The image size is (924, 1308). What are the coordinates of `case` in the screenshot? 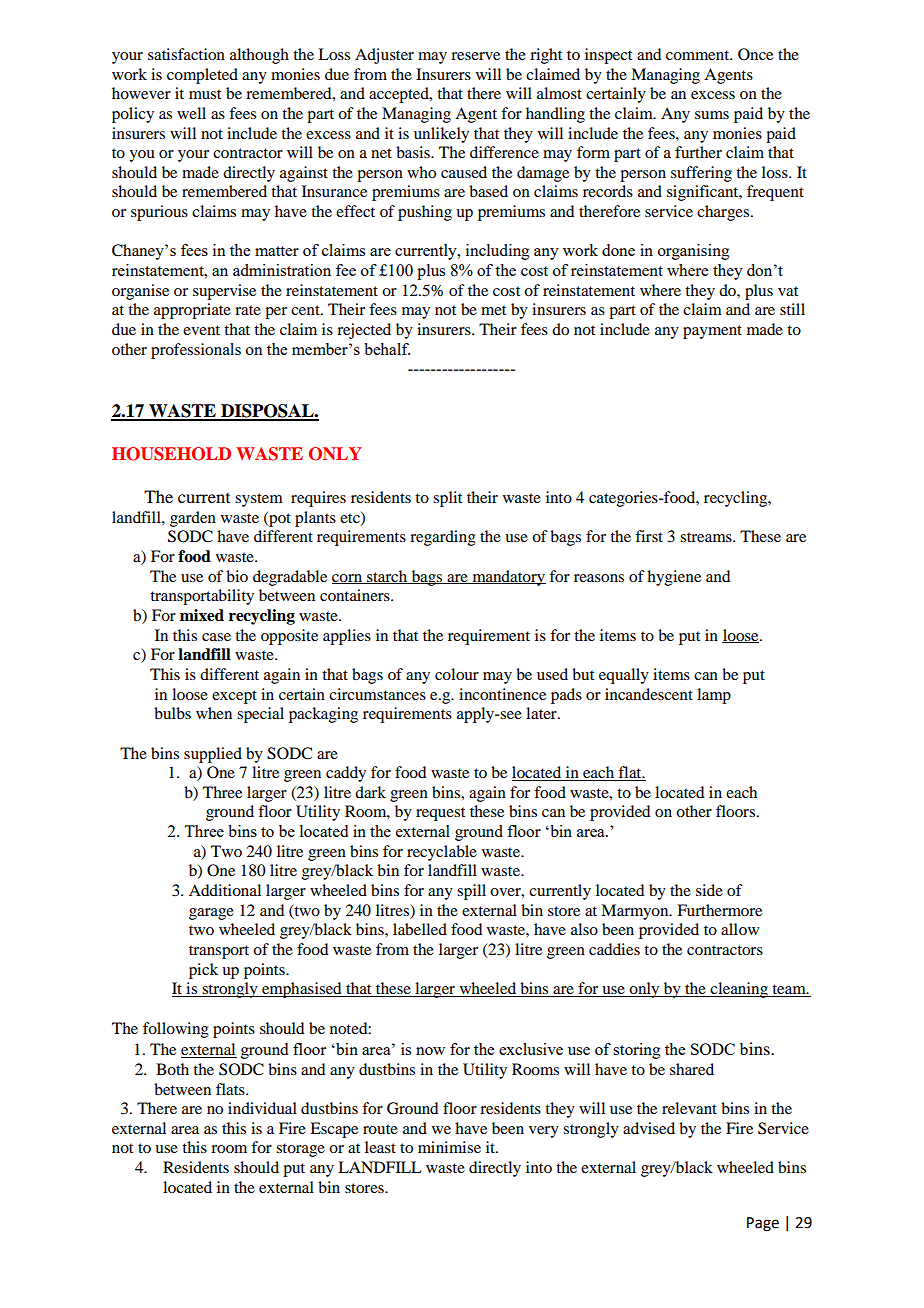 It's located at (216, 637).
